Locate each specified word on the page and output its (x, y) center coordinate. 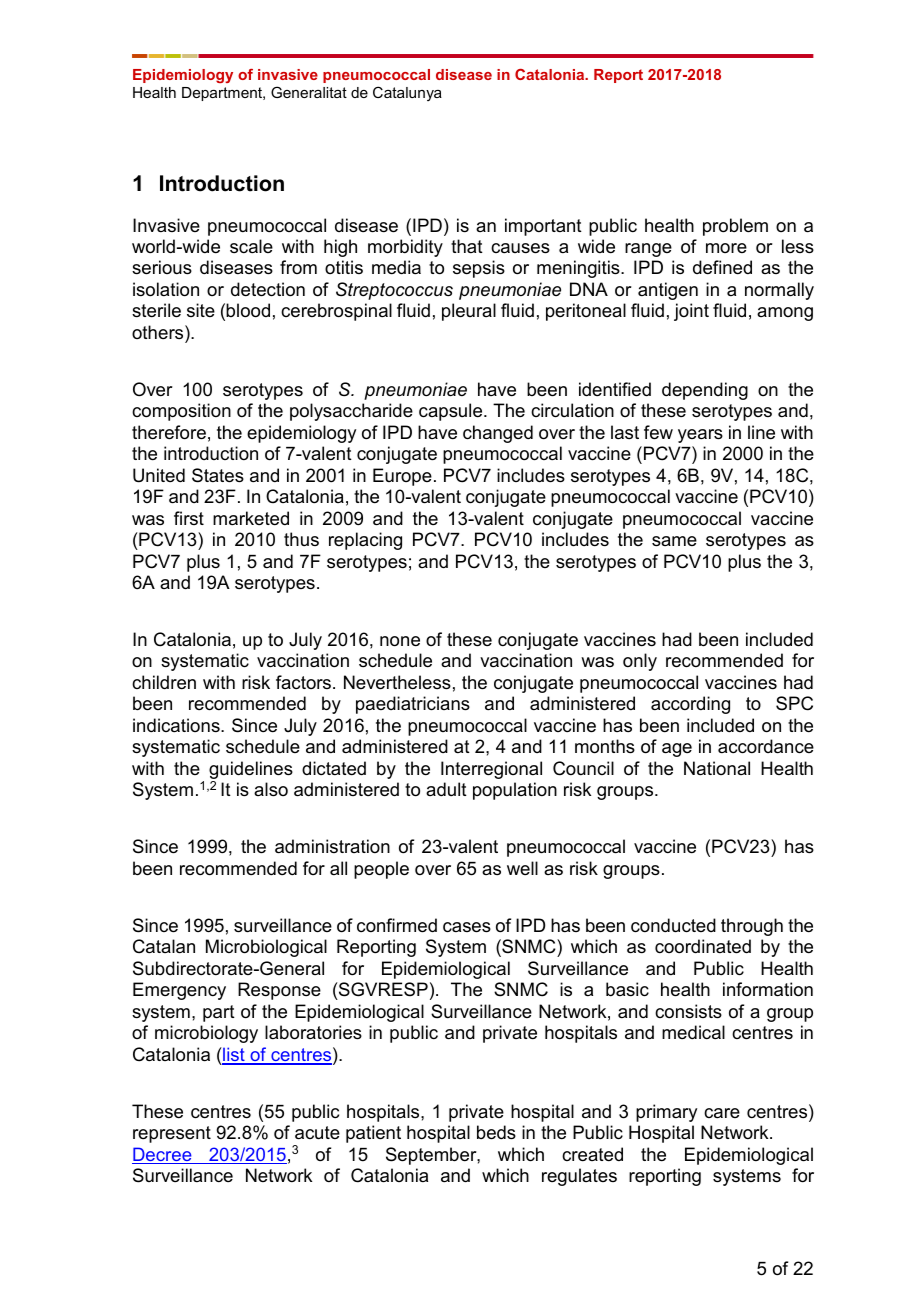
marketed (251, 518)
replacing (365, 541)
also (271, 789)
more (726, 248)
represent (172, 1134)
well (522, 868)
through (752, 927)
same (674, 541)
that (467, 246)
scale (251, 246)
